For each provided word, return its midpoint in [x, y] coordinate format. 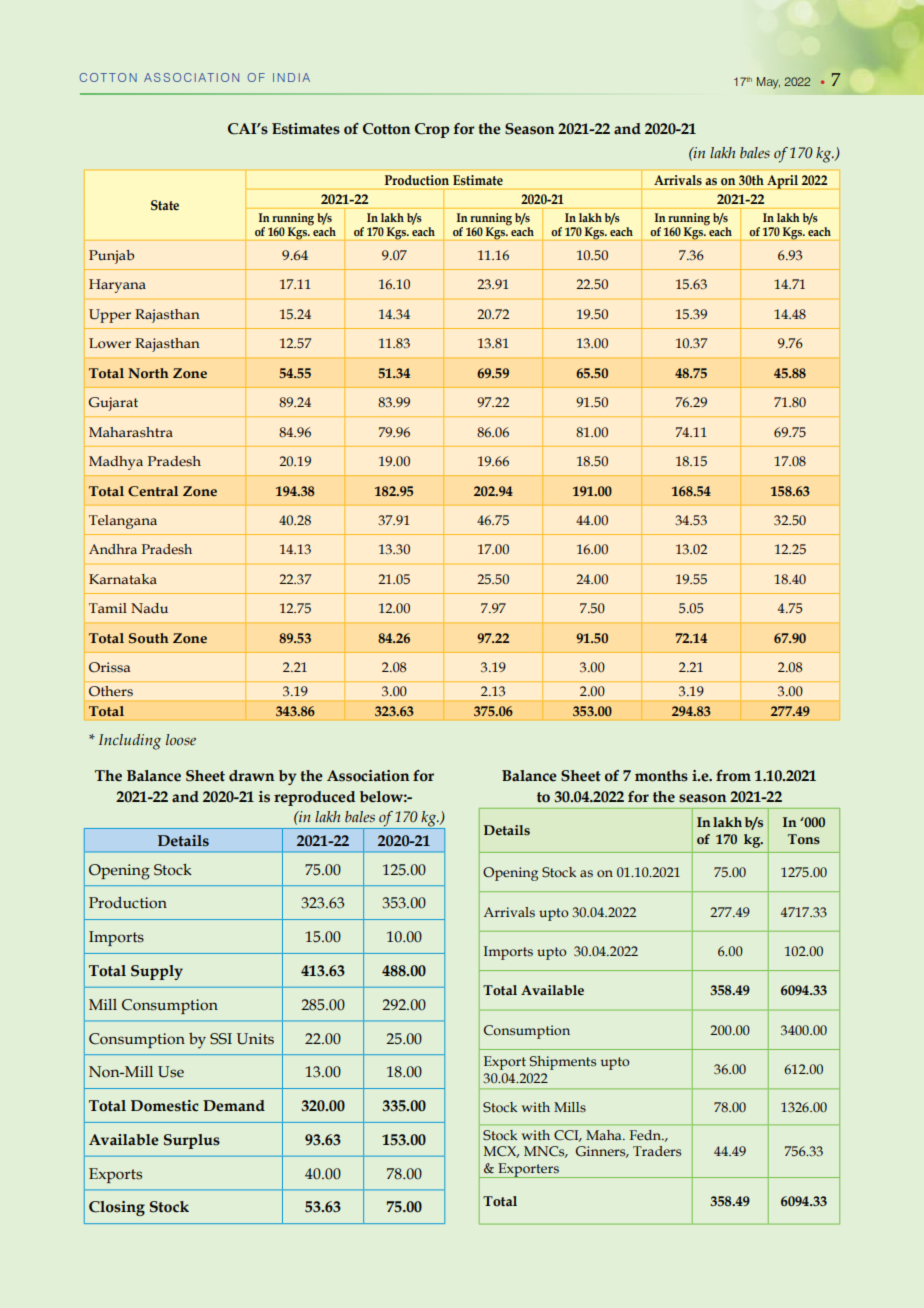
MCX [501, 1152]
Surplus [192, 1141]
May [768, 83]
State [165, 205]
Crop [432, 130]
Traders [657, 1151]
